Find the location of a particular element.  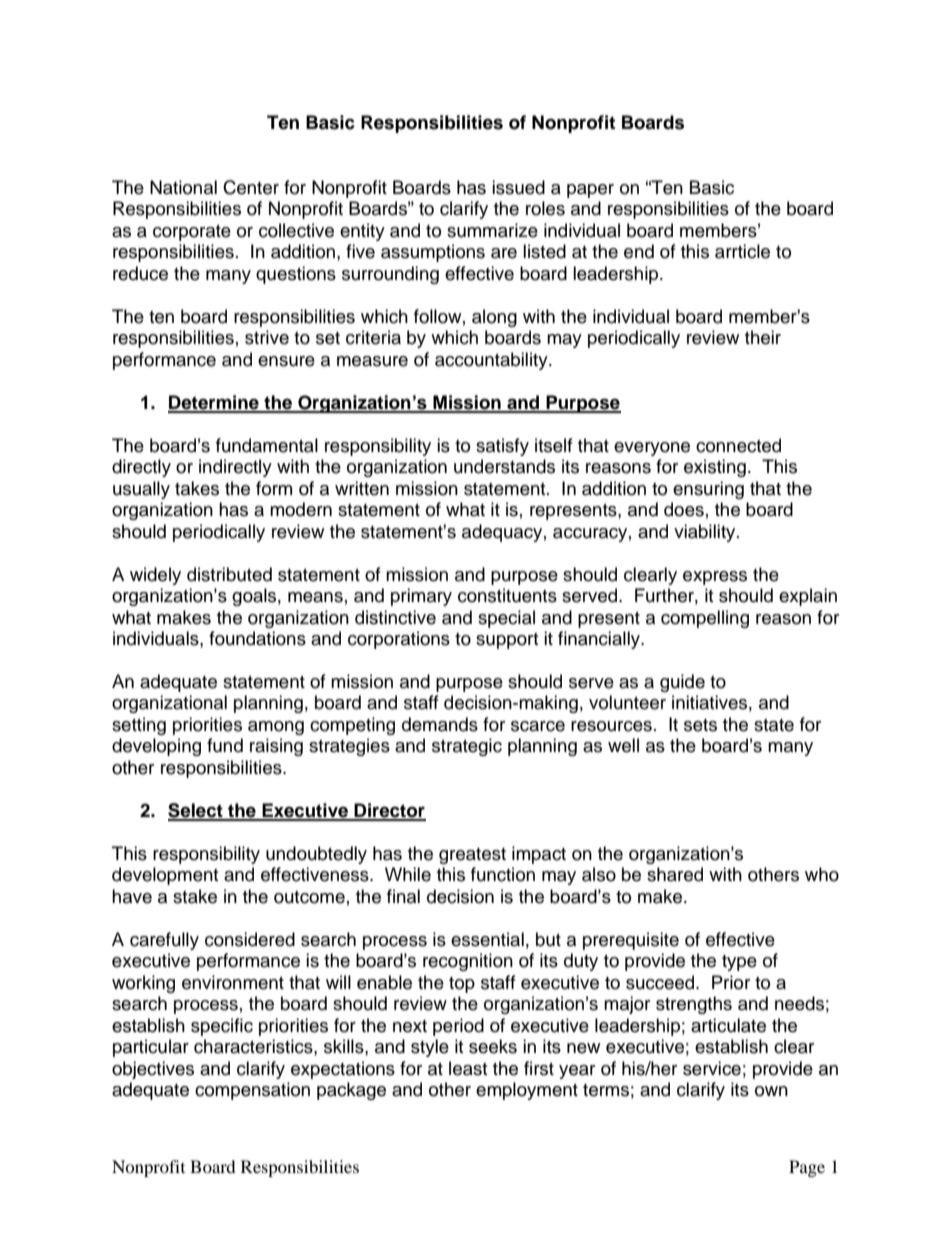

greatest is located at coordinates (472, 856).
